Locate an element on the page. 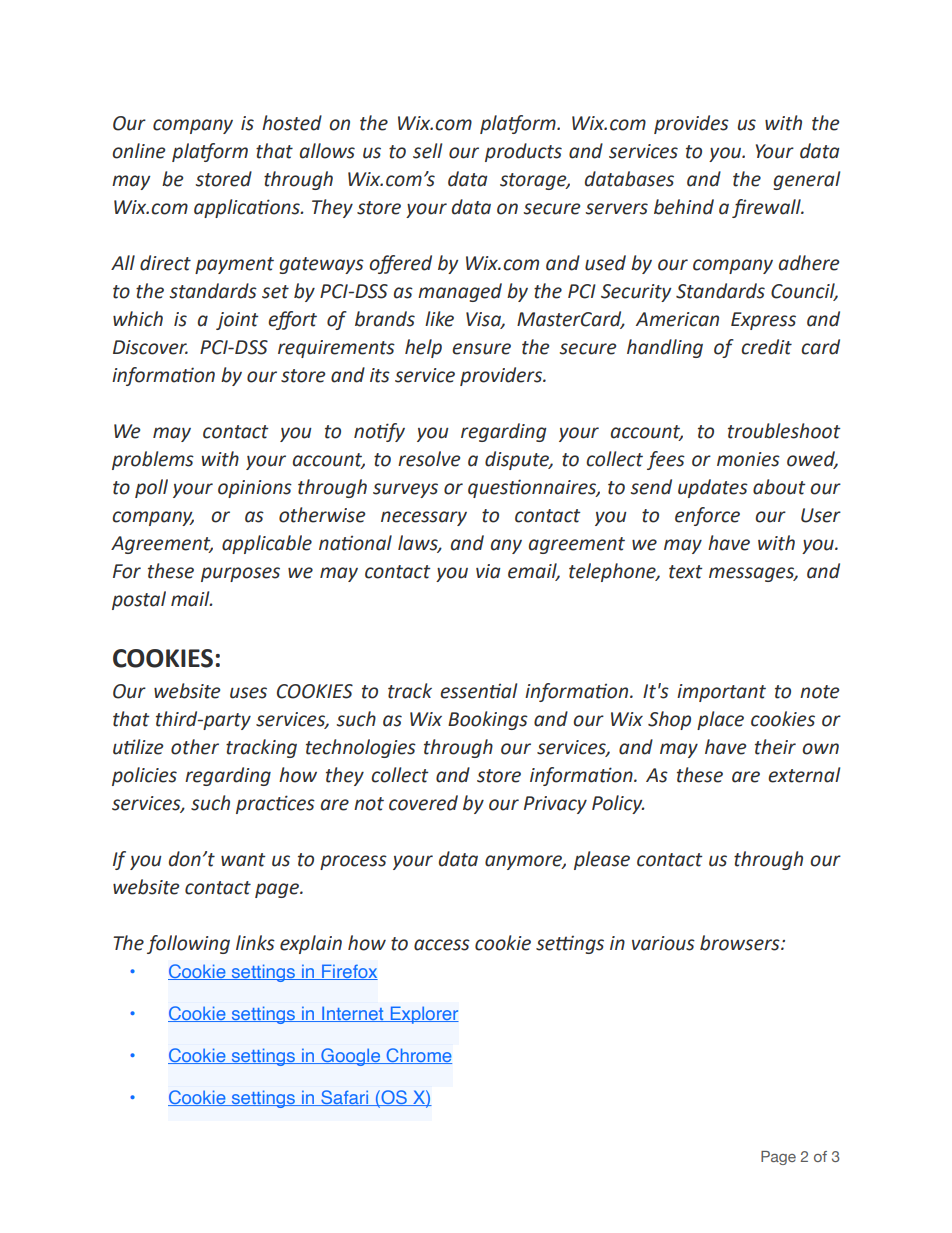  via is located at coordinates (488, 571).
